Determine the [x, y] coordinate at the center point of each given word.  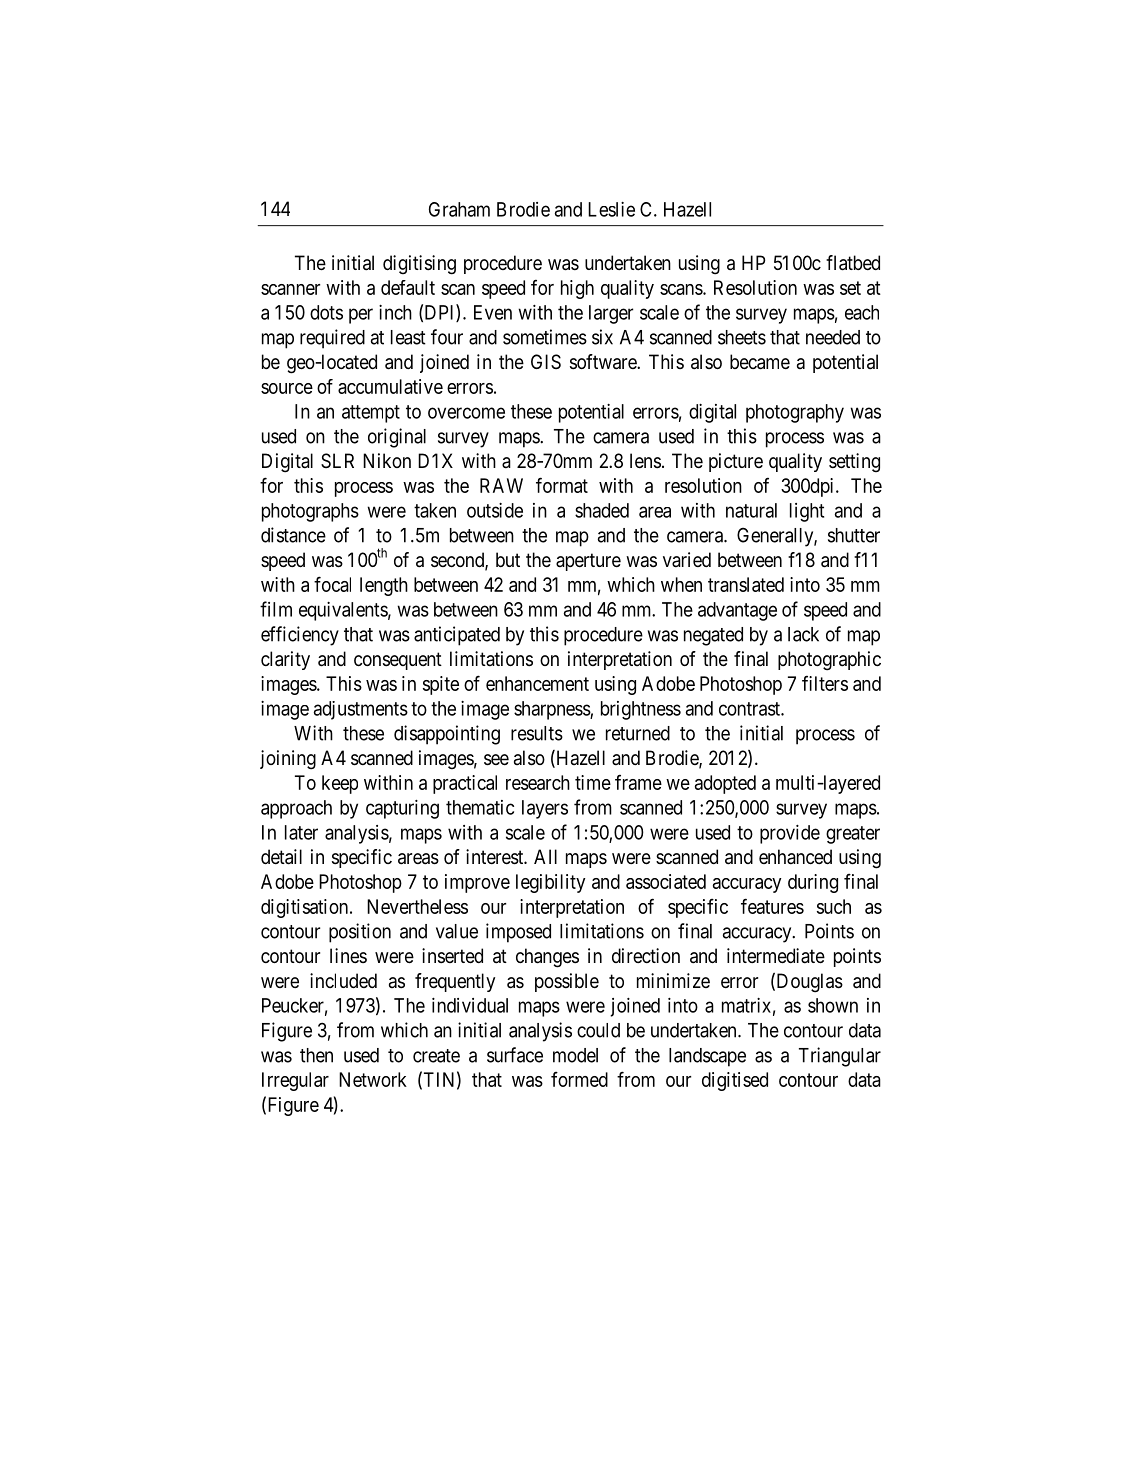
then [316, 1055]
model [575, 1055]
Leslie [611, 209]
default [408, 287]
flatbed [853, 263]
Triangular [840, 1057]
